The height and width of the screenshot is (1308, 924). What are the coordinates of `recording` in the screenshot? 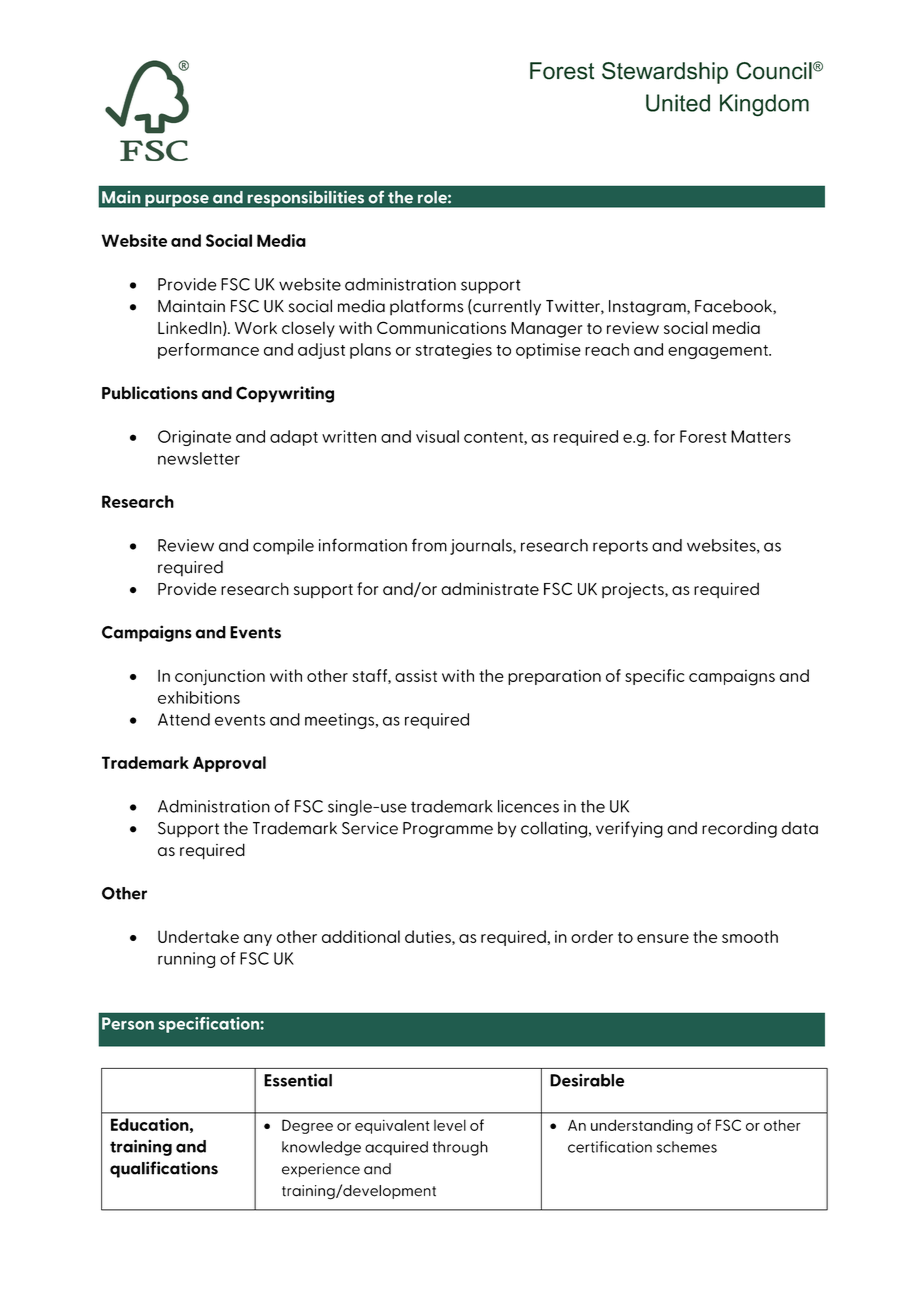 It's located at (739, 829).
